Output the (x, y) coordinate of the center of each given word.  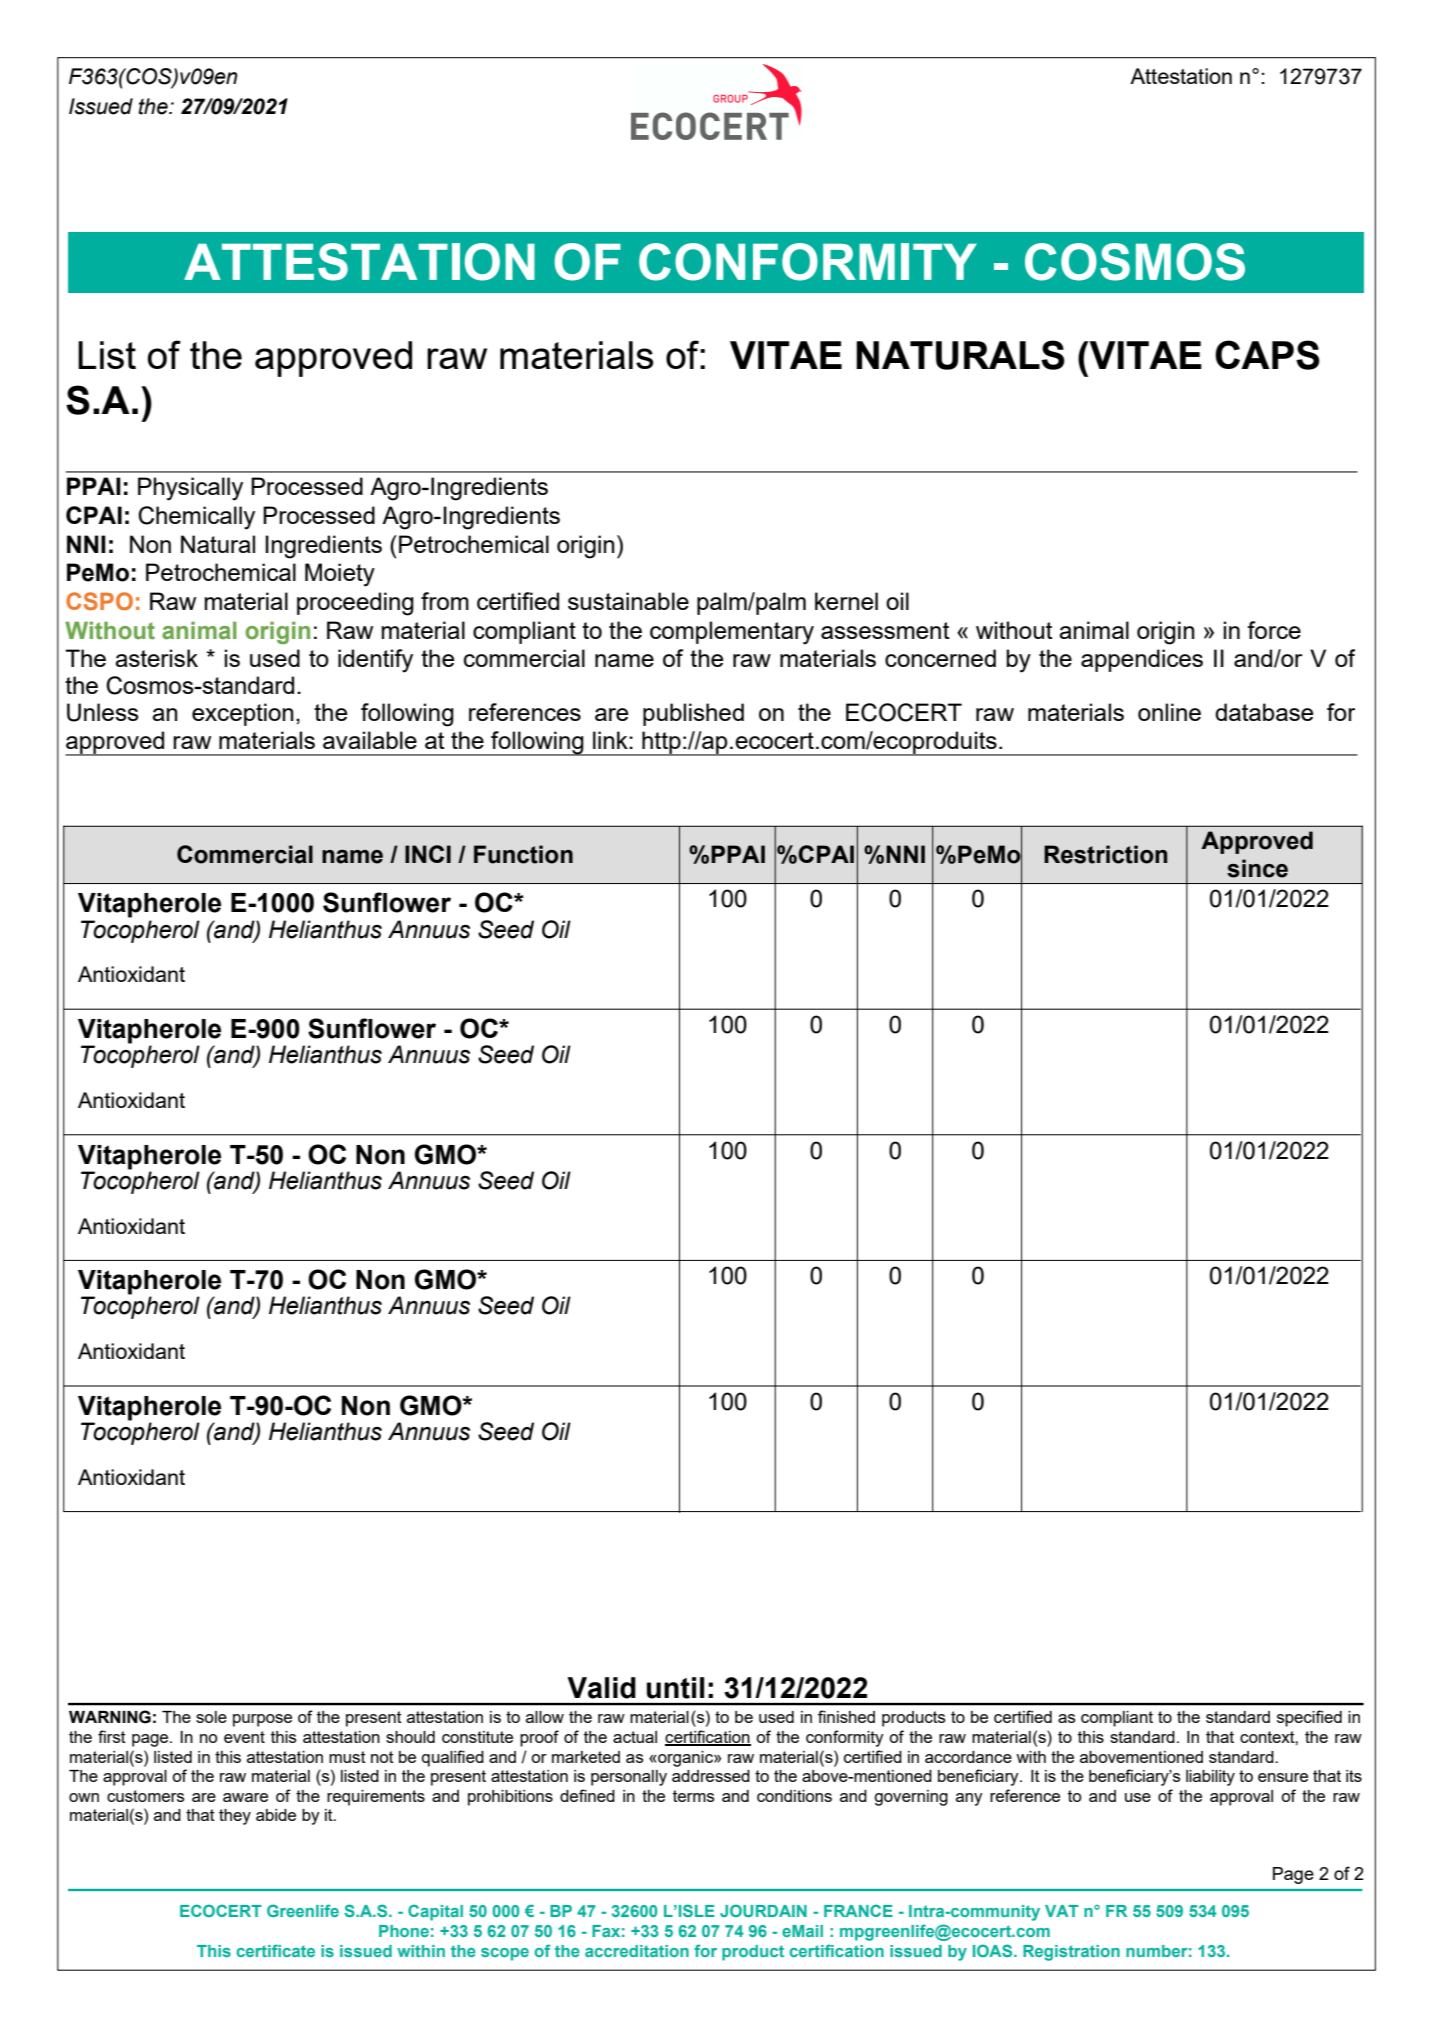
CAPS (1267, 355)
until (675, 1688)
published (693, 714)
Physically (190, 489)
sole (211, 1717)
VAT (1062, 1911)
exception (243, 714)
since (1257, 868)
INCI (428, 854)
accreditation (637, 1951)
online (1169, 712)
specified (1309, 1718)
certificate (275, 1950)
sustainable (628, 601)
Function (523, 854)
